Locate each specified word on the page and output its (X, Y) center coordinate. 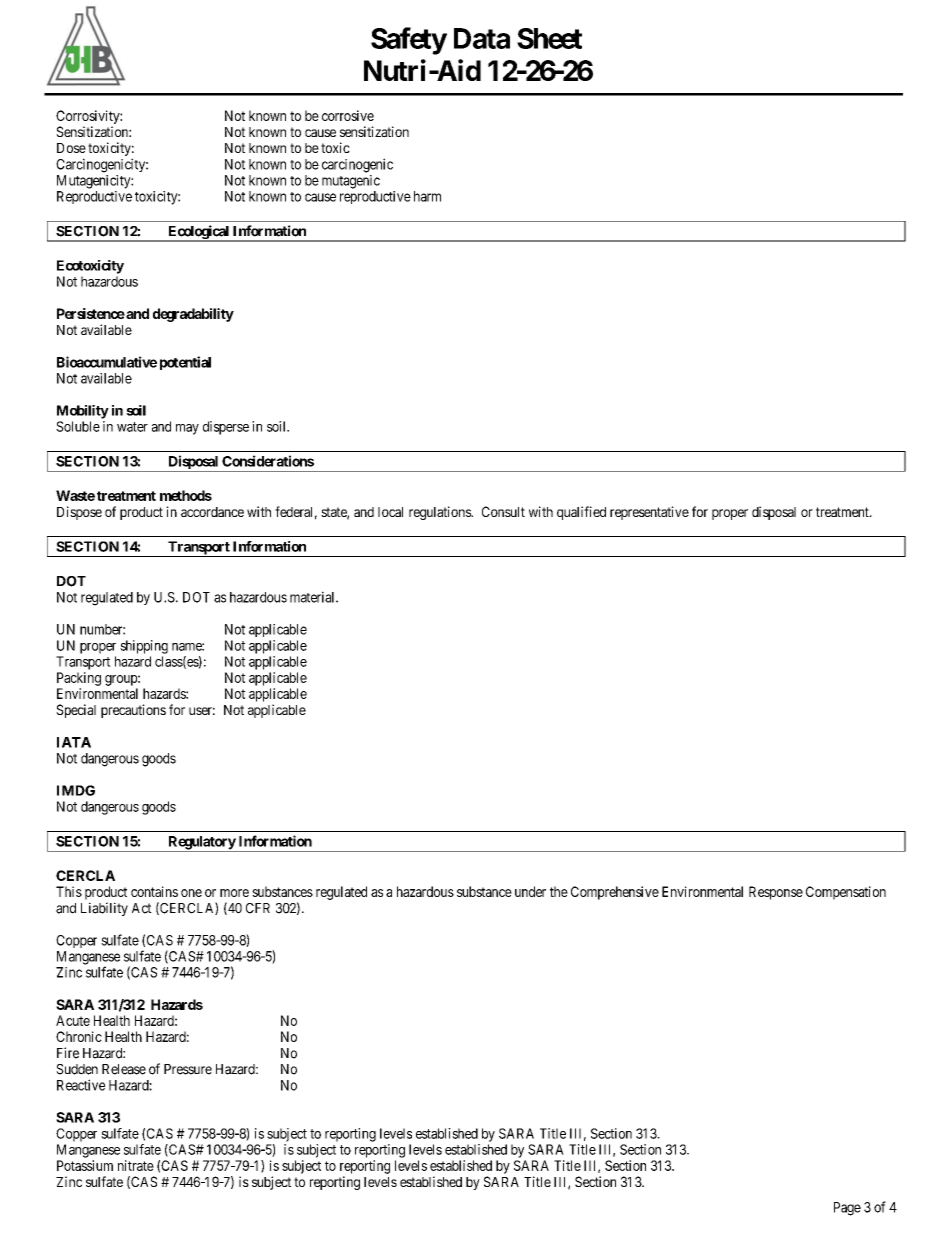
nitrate (136, 1165)
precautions (133, 711)
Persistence (91, 313)
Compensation (846, 893)
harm (427, 196)
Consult (503, 511)
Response (776, 893)
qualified (581, 513)
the (559, 891)
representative (649, 513)
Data (482, 38)
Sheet (549, 38)
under (530, 891)
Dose (71, 148)
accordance (212, 512)
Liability (104, 909)
